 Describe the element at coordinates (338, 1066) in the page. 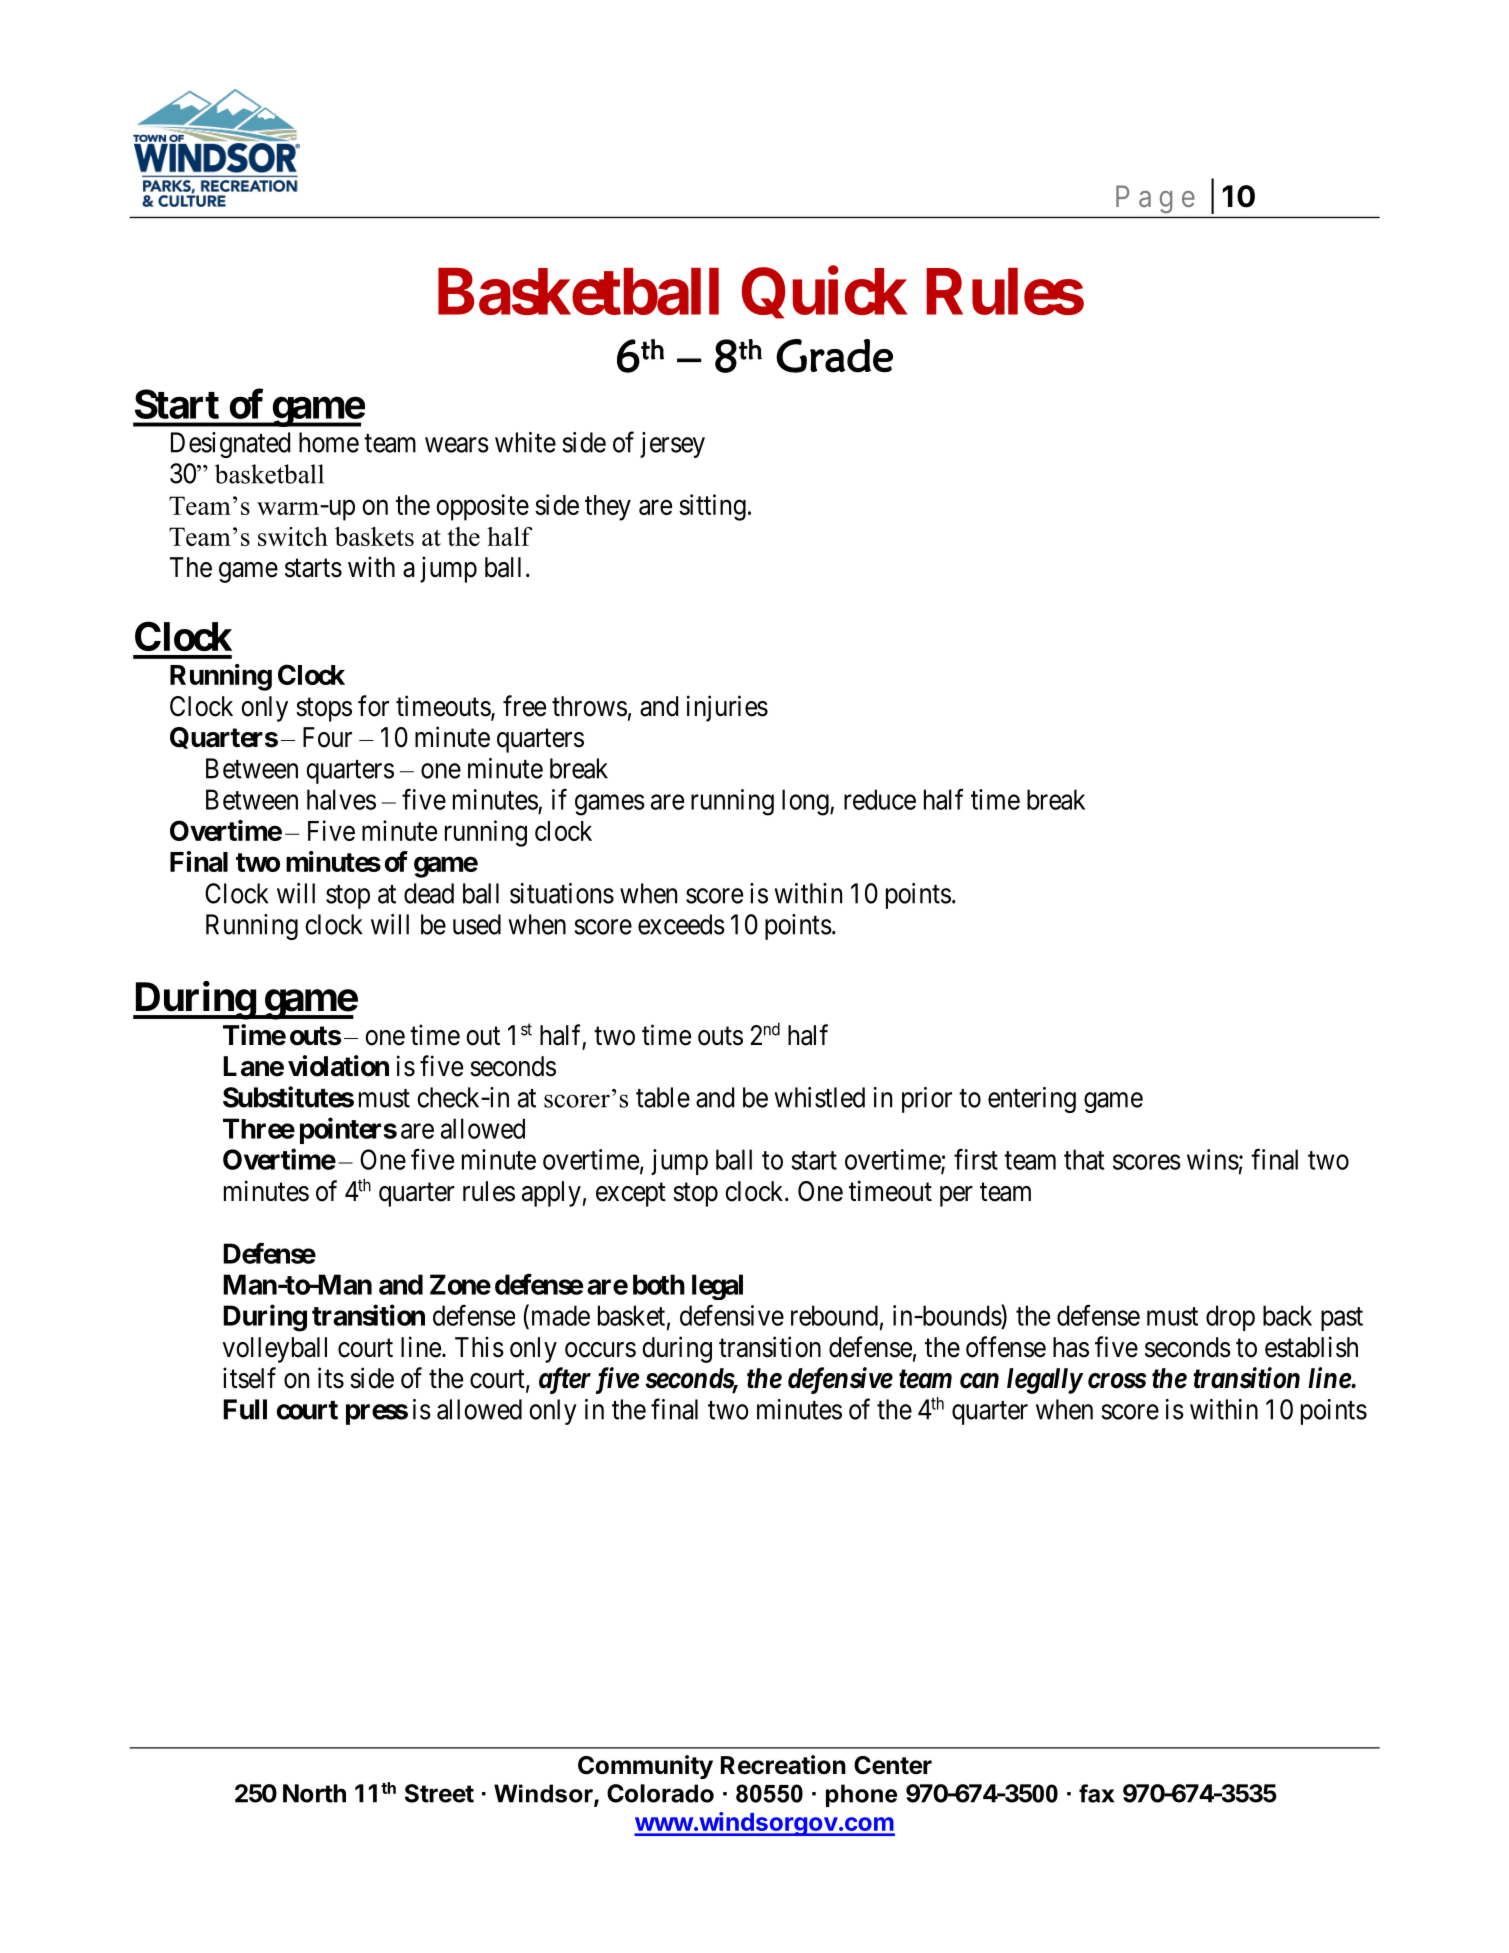

I see `violation` at that location.
